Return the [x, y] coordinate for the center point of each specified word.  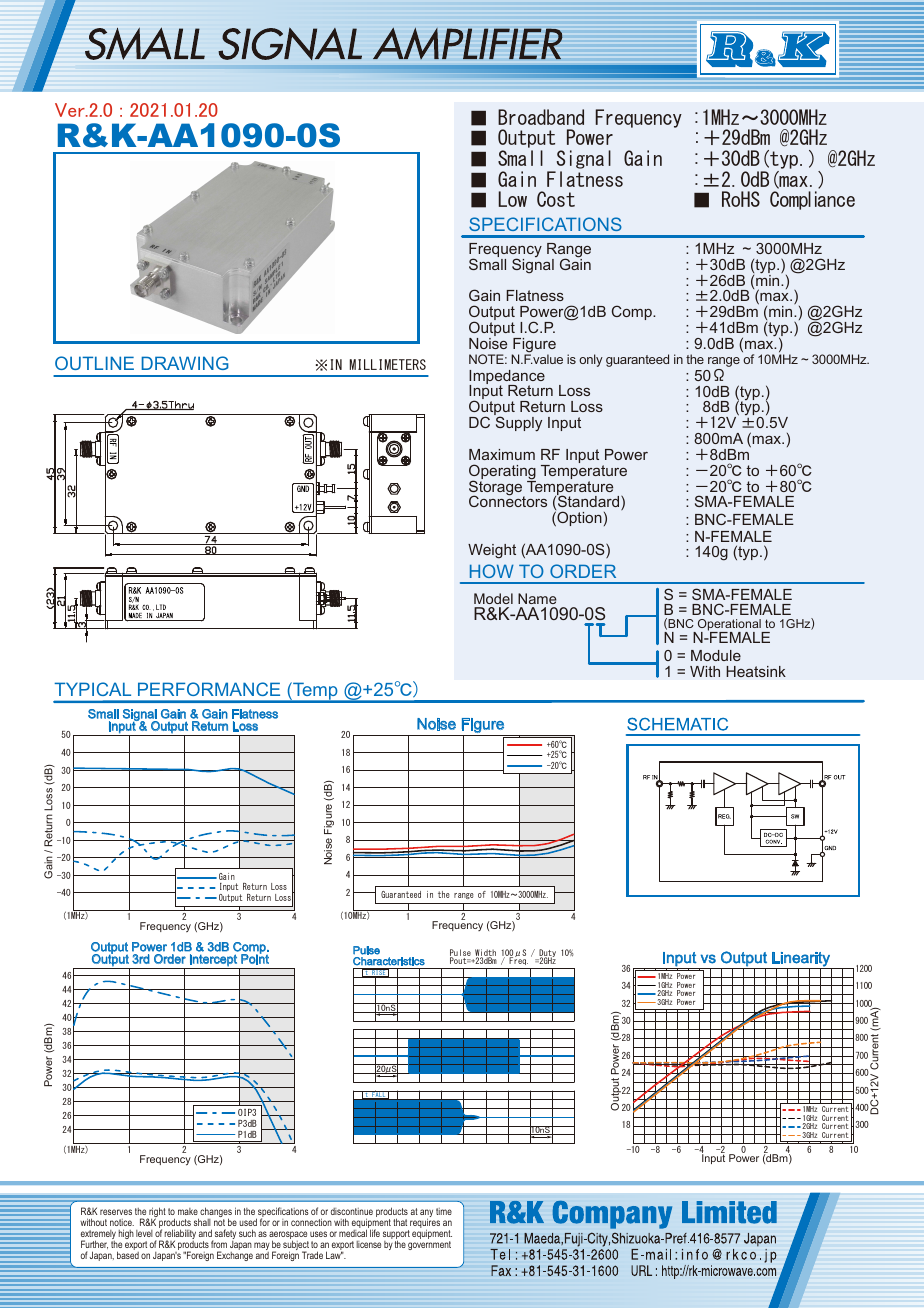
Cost [556, 199]
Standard [589, 502]
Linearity [801, 960]
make [188, 1213]
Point [255, 958]
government [429, 1245]
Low [513, 199]
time [444, 1211]
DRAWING [185, 363]
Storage [497, 488]
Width [485, 953]
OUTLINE [94, 363]
